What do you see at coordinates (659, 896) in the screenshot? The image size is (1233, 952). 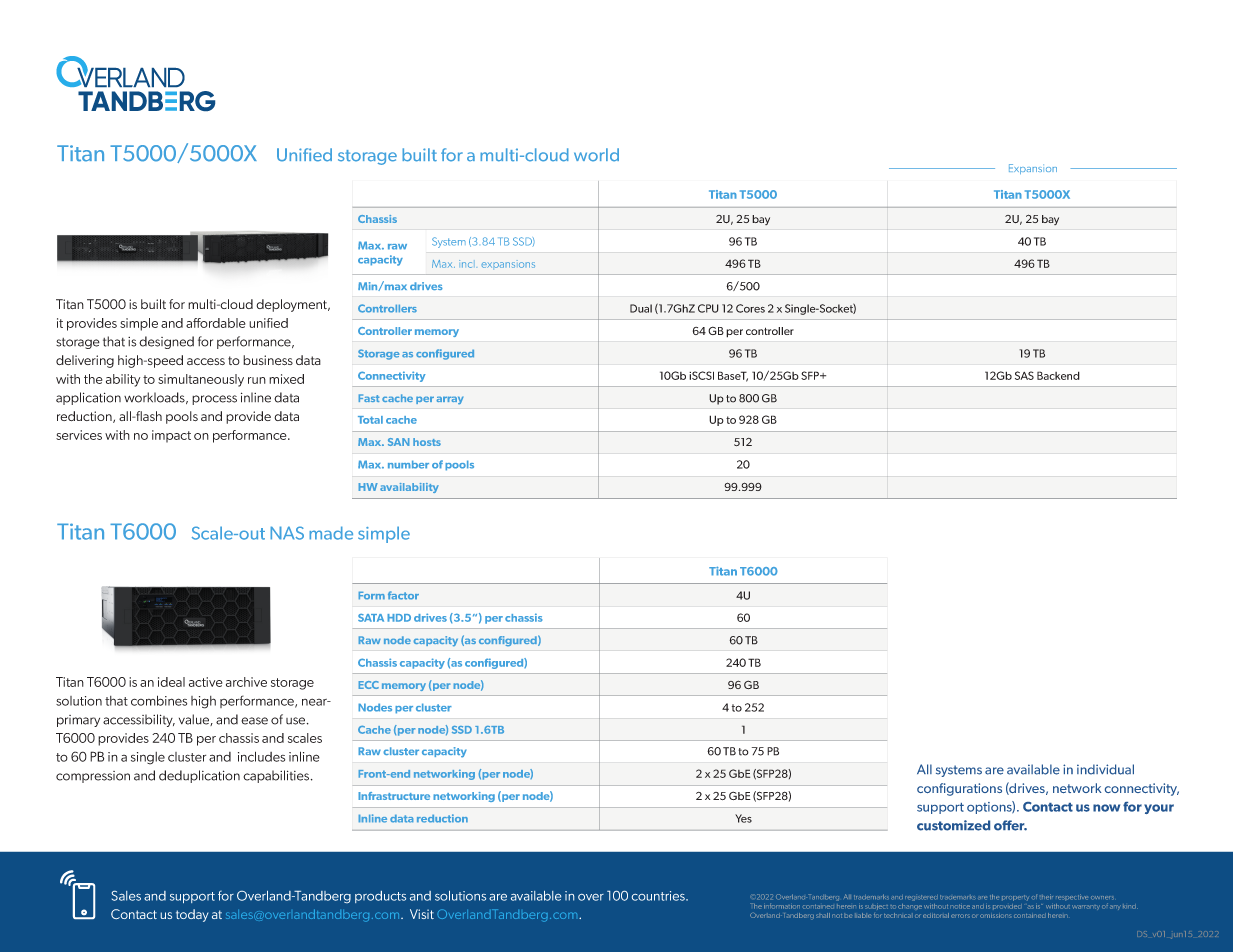 I see `countries` at bounding box center [659, 896].
